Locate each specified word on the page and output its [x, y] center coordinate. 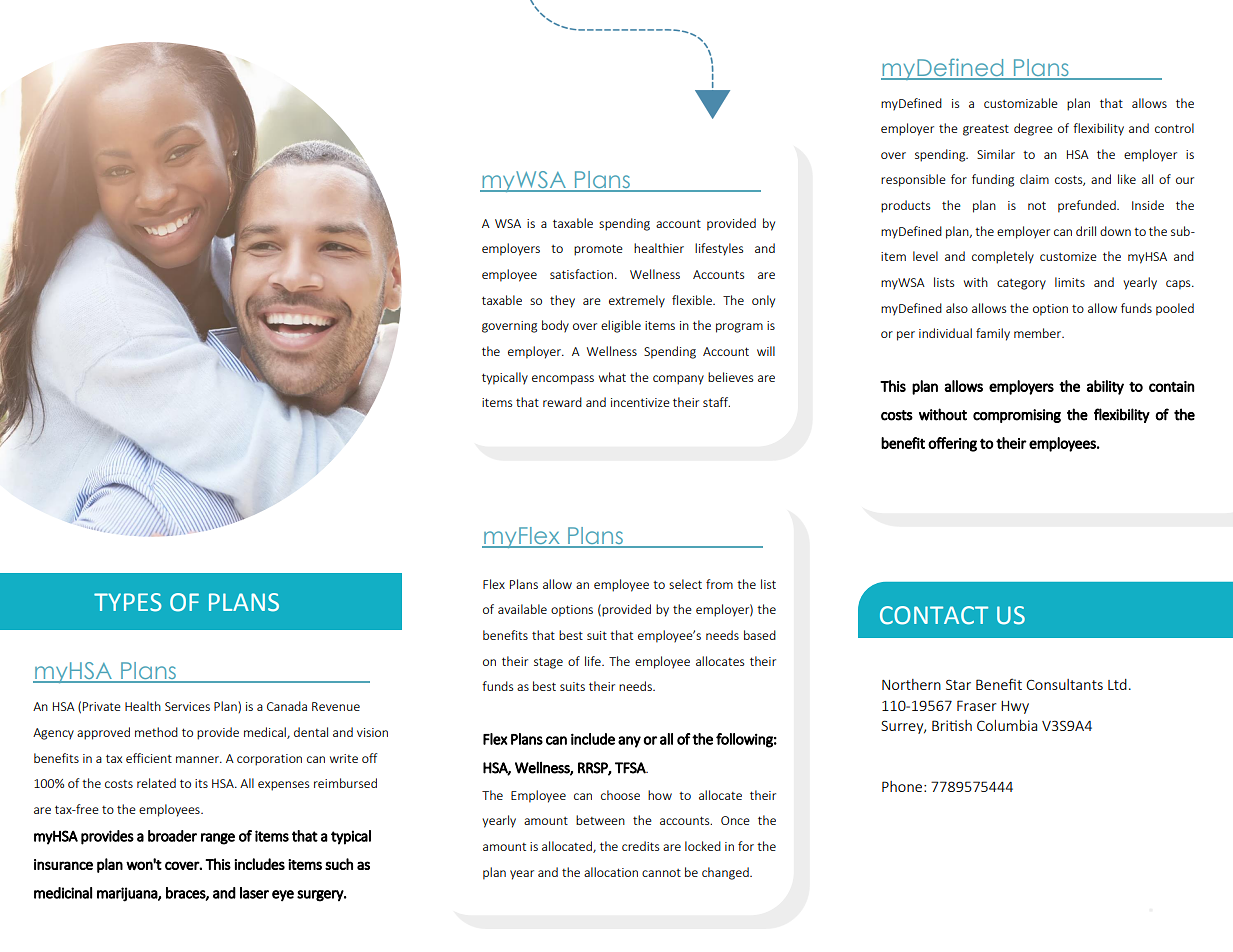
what [612, 377]
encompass [563, 380]
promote [598, 250]
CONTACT [934, 615]
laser [254, 893]
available [522, 609]
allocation [611, 872]
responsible [913, 180]
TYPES [127, 602]
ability [1105, 387]
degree [1033, 129]
